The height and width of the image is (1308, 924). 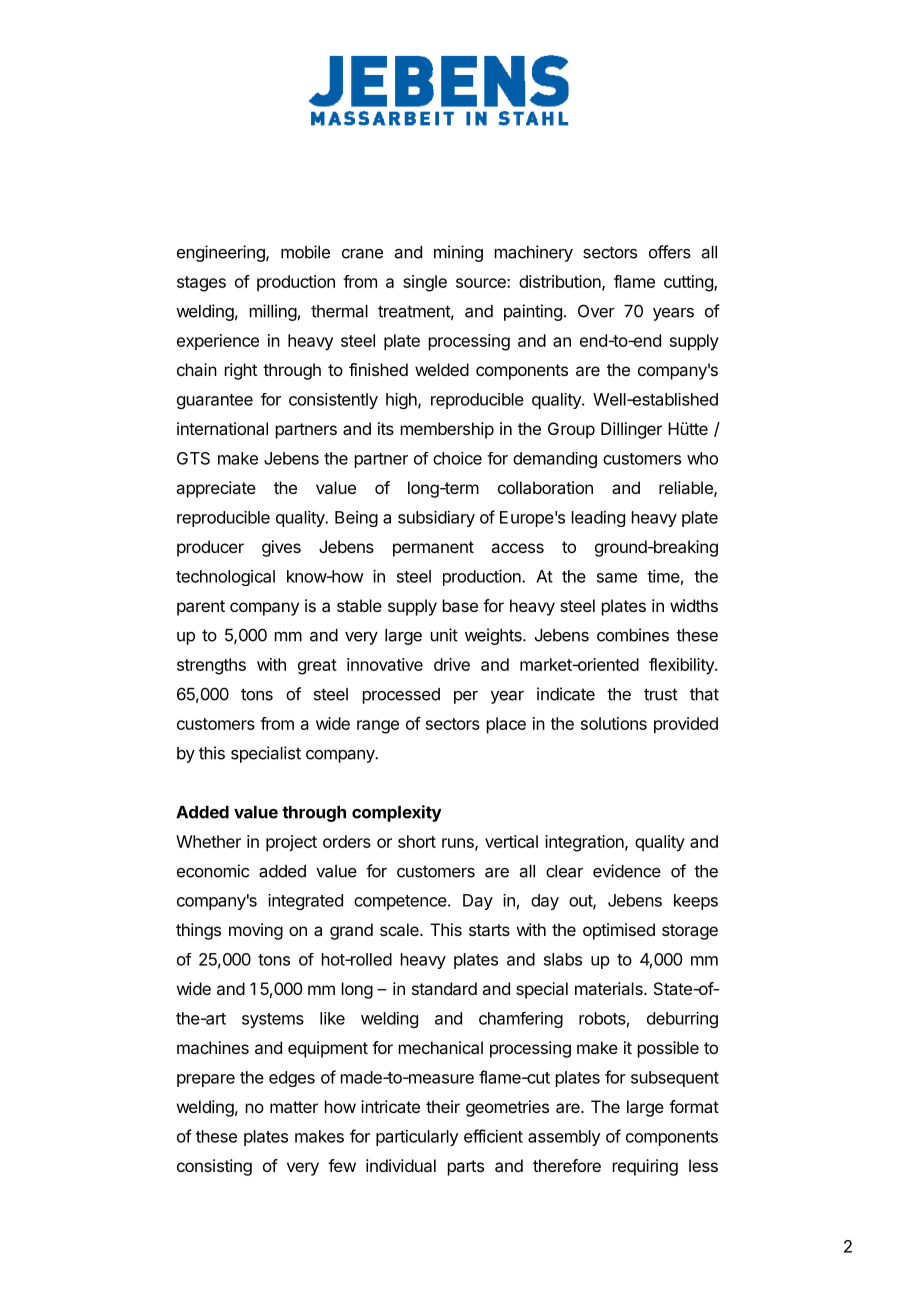 What do you see at coordinates (417, 1138) in the image?
I see `particularly` at bounding box center [417, 1138].
